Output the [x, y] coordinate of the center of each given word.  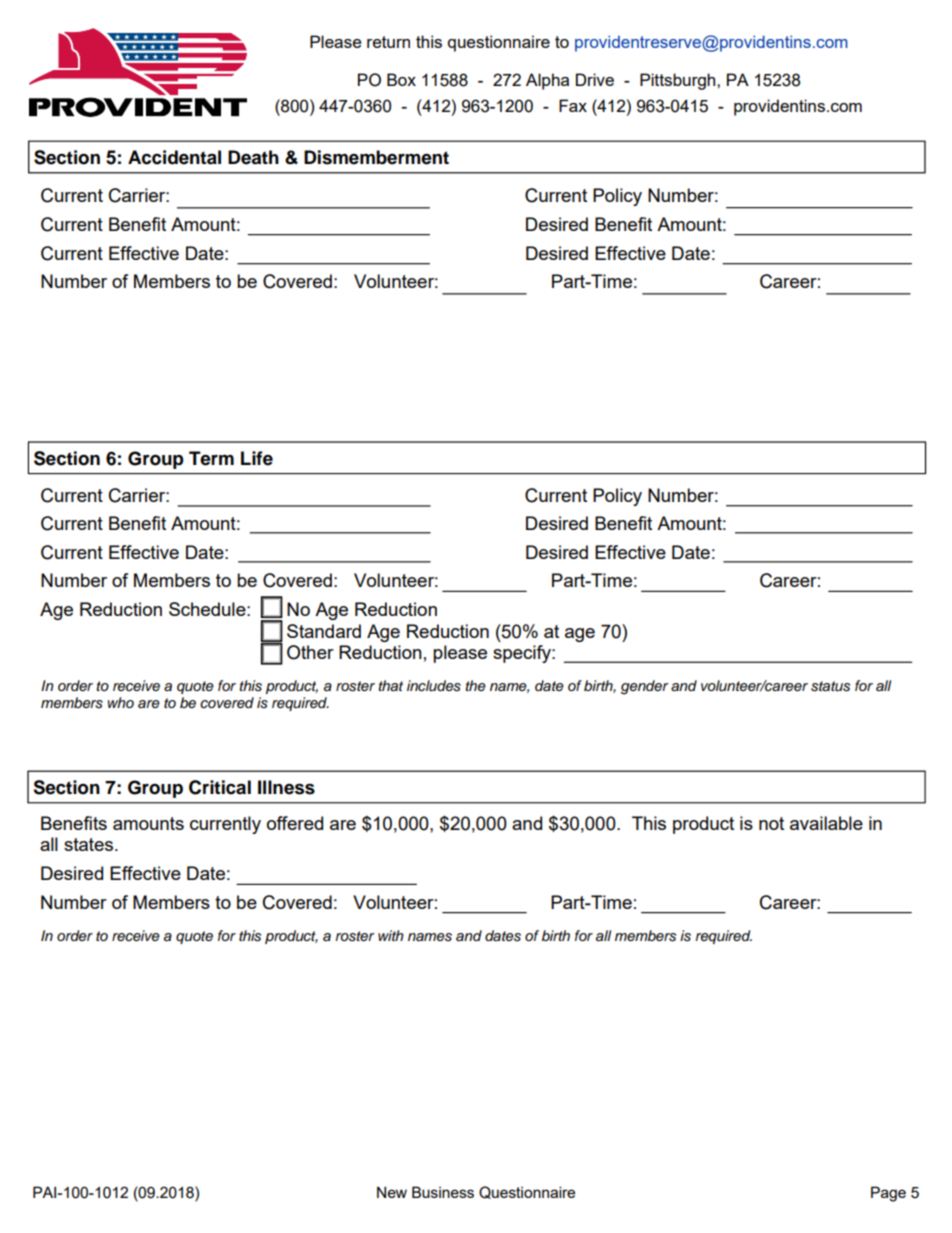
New [392, 1192]
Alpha [547, 81]
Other [310, 652]
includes [434, 686]
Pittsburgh [679, 81]
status [830, 686]
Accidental [174, 157]
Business [443, 1192]
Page [888, 1194]
